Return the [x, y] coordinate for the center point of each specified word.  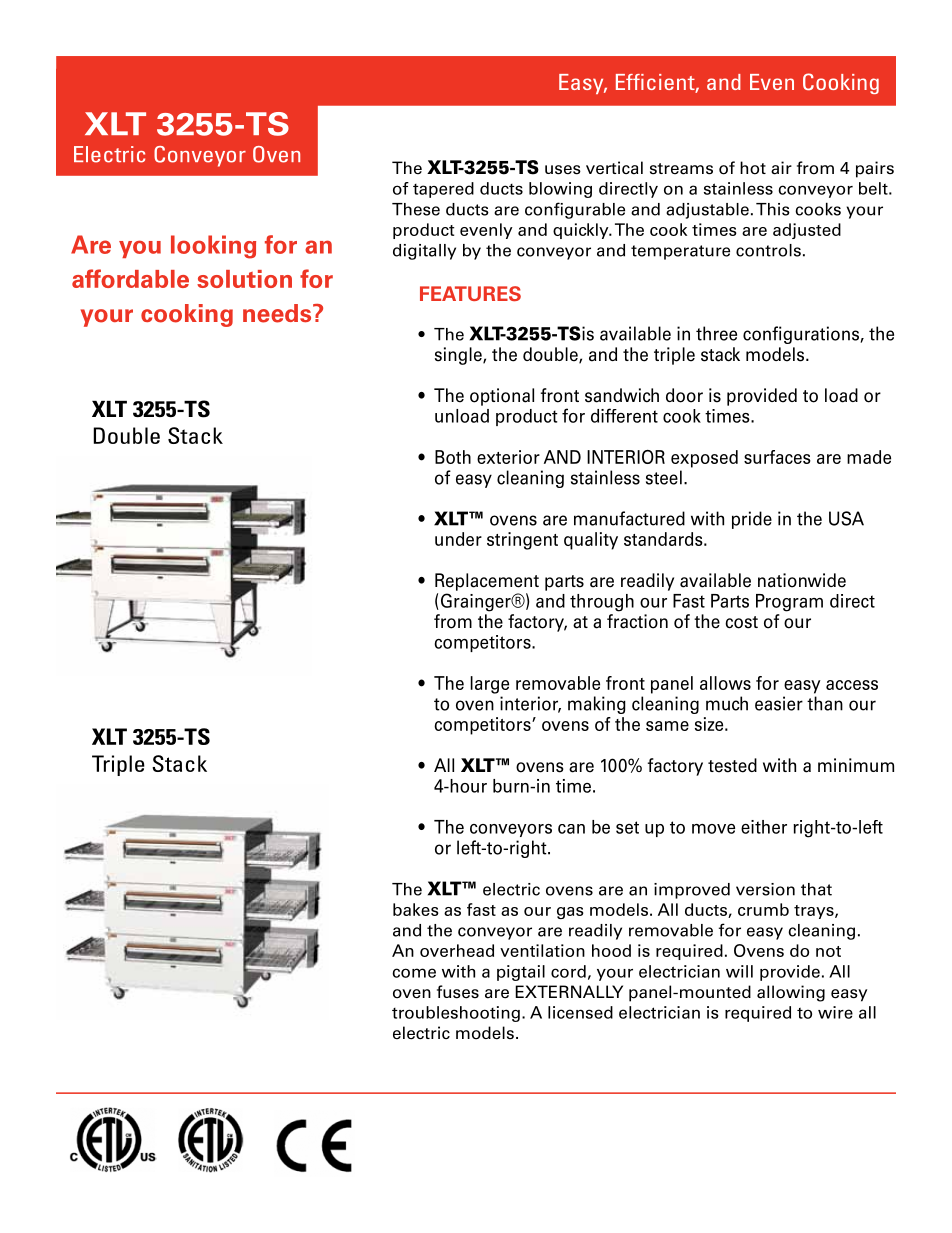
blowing [560, 190]
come [414, 973]
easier [779, 703]
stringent [522, 541]
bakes [416, 909]
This [773, 209]
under [458, 539]
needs [278, 313]
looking [213, 247]
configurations [802, 335]
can [571, 829]
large [489, 685]
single [459, 356]
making [597, 705]
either [764, 827]
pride [752, 520]
